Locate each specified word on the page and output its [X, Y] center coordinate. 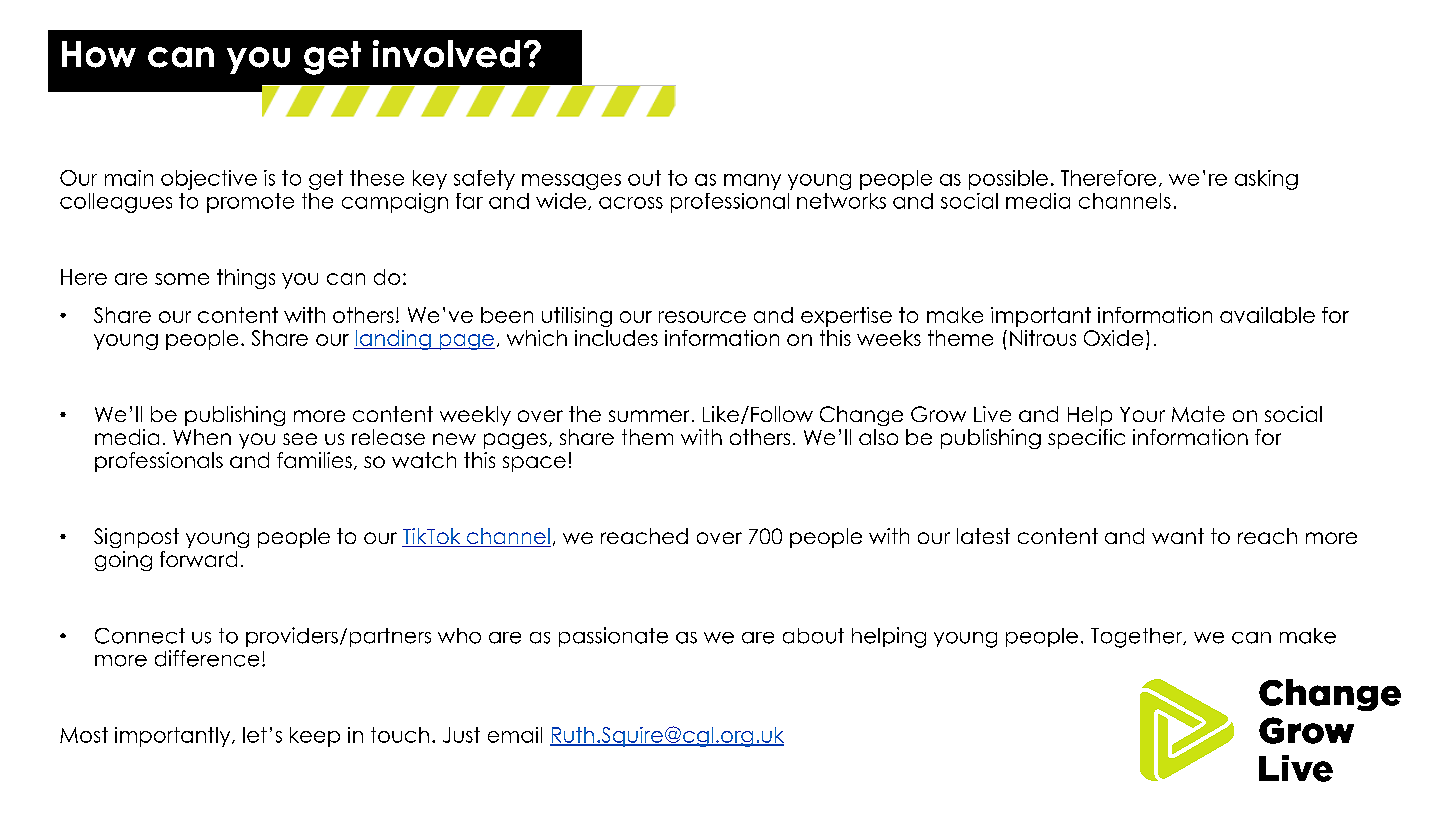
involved [446, 54]
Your [1142, 414]
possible [1008, 180]
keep [315, 737]
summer [649, 416]
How [99, 54]
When [202, 437]
